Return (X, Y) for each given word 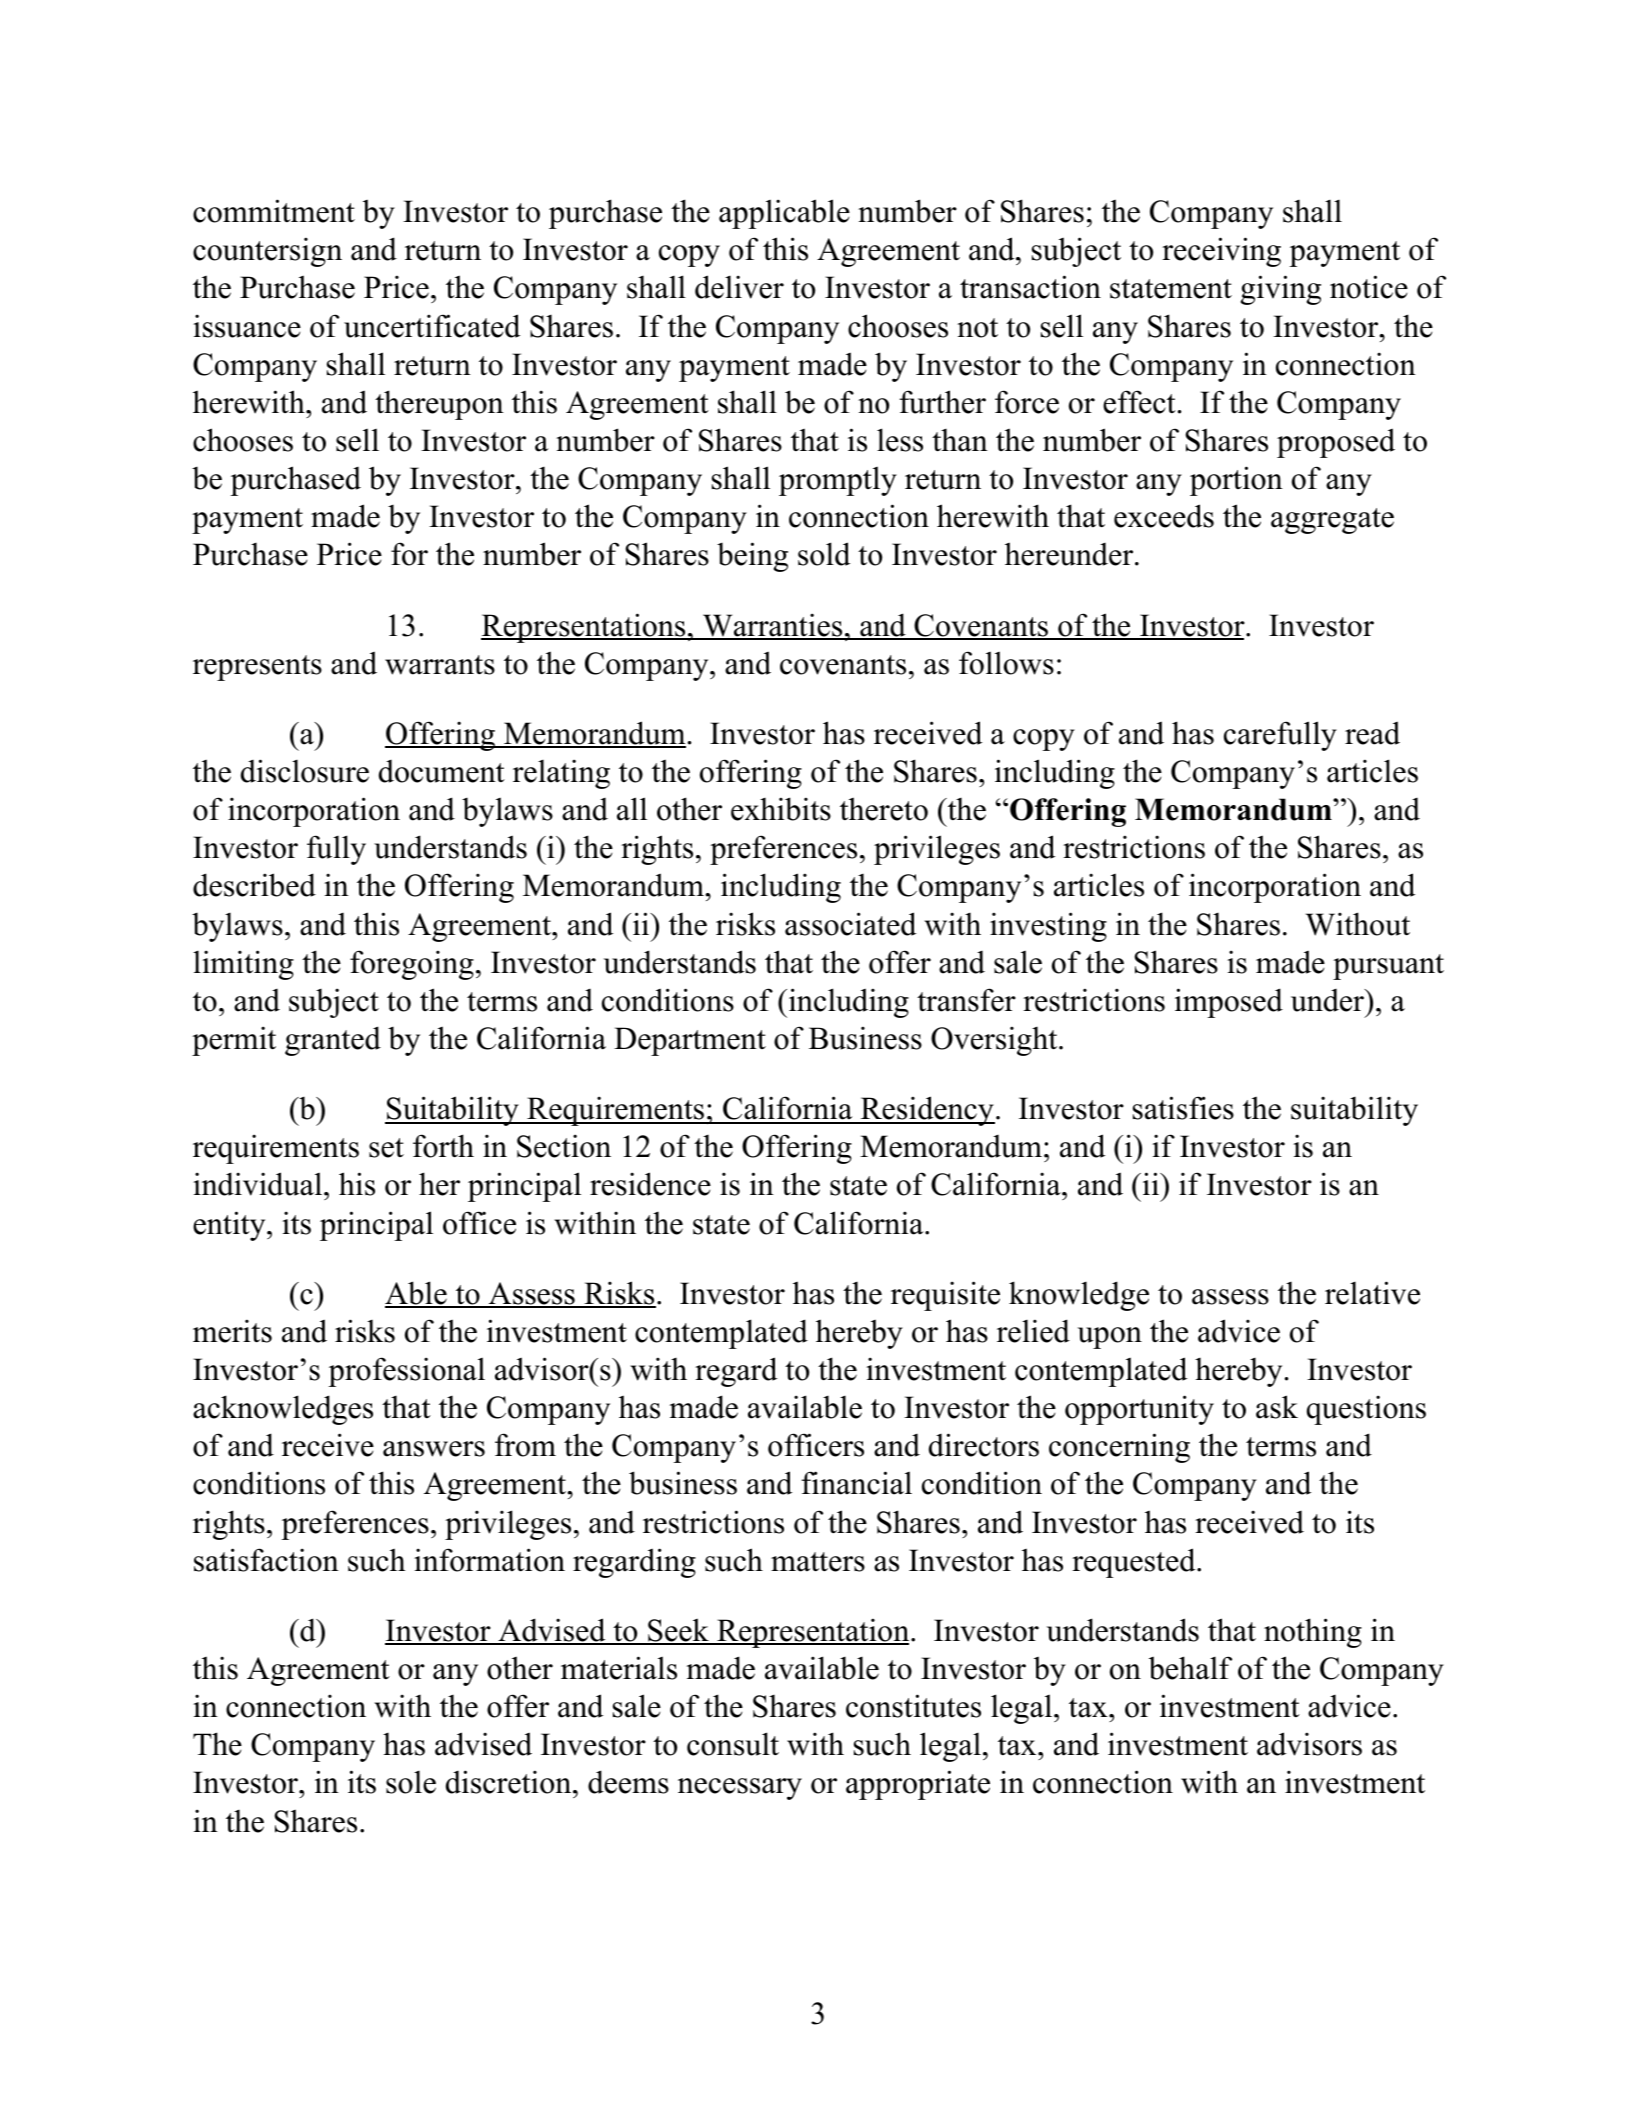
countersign (267, 252)
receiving (1221, 252)
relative (1372, 1293)
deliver (739, 287)
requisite (945, 1296)
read (1372, 733)
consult (733, 1744)
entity (230, 1226)
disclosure (305, 771)
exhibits (781, 809)
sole (411, 1782)
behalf (1190, 1668)
